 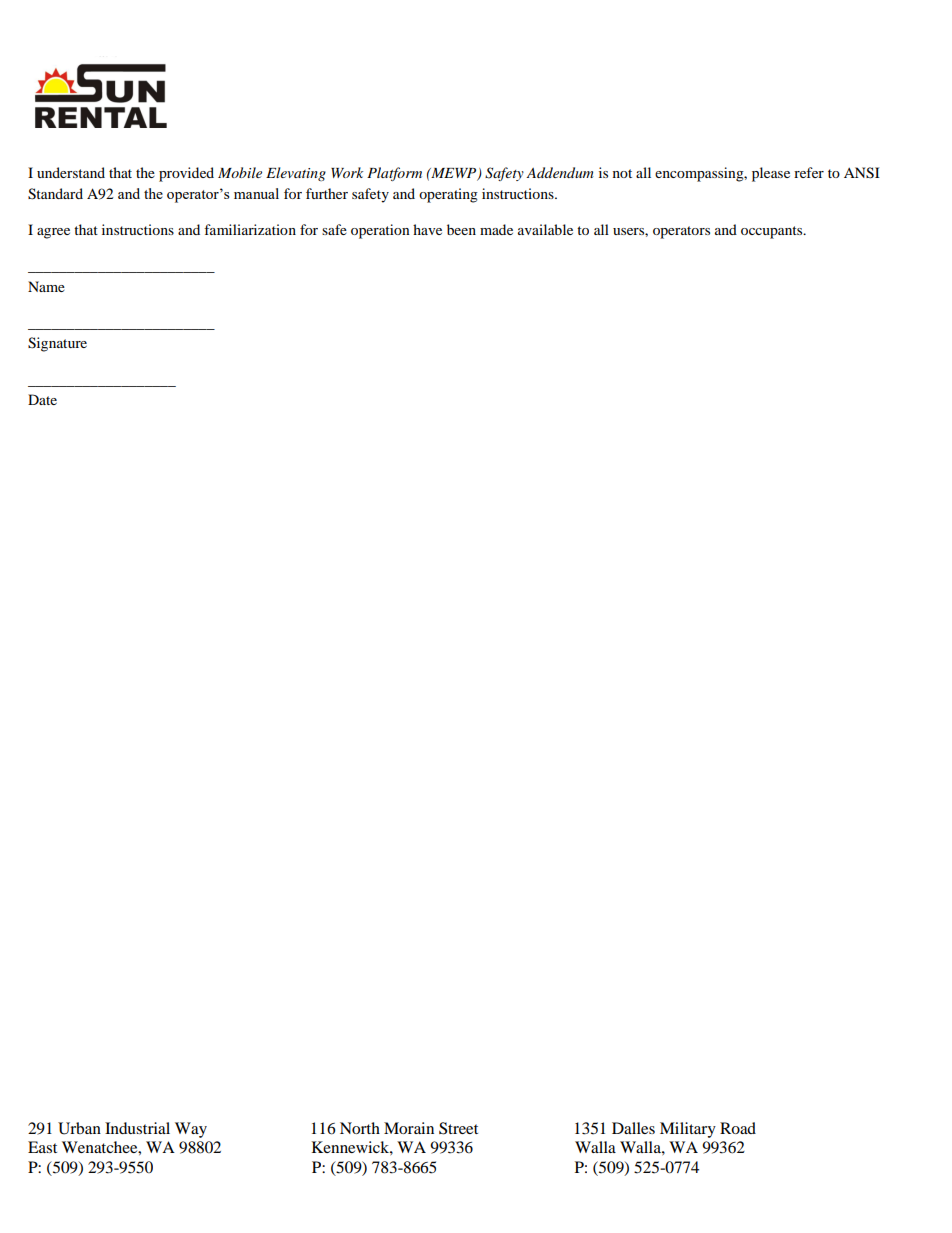 I want to click on Road, so click(x=738, y=1128).
